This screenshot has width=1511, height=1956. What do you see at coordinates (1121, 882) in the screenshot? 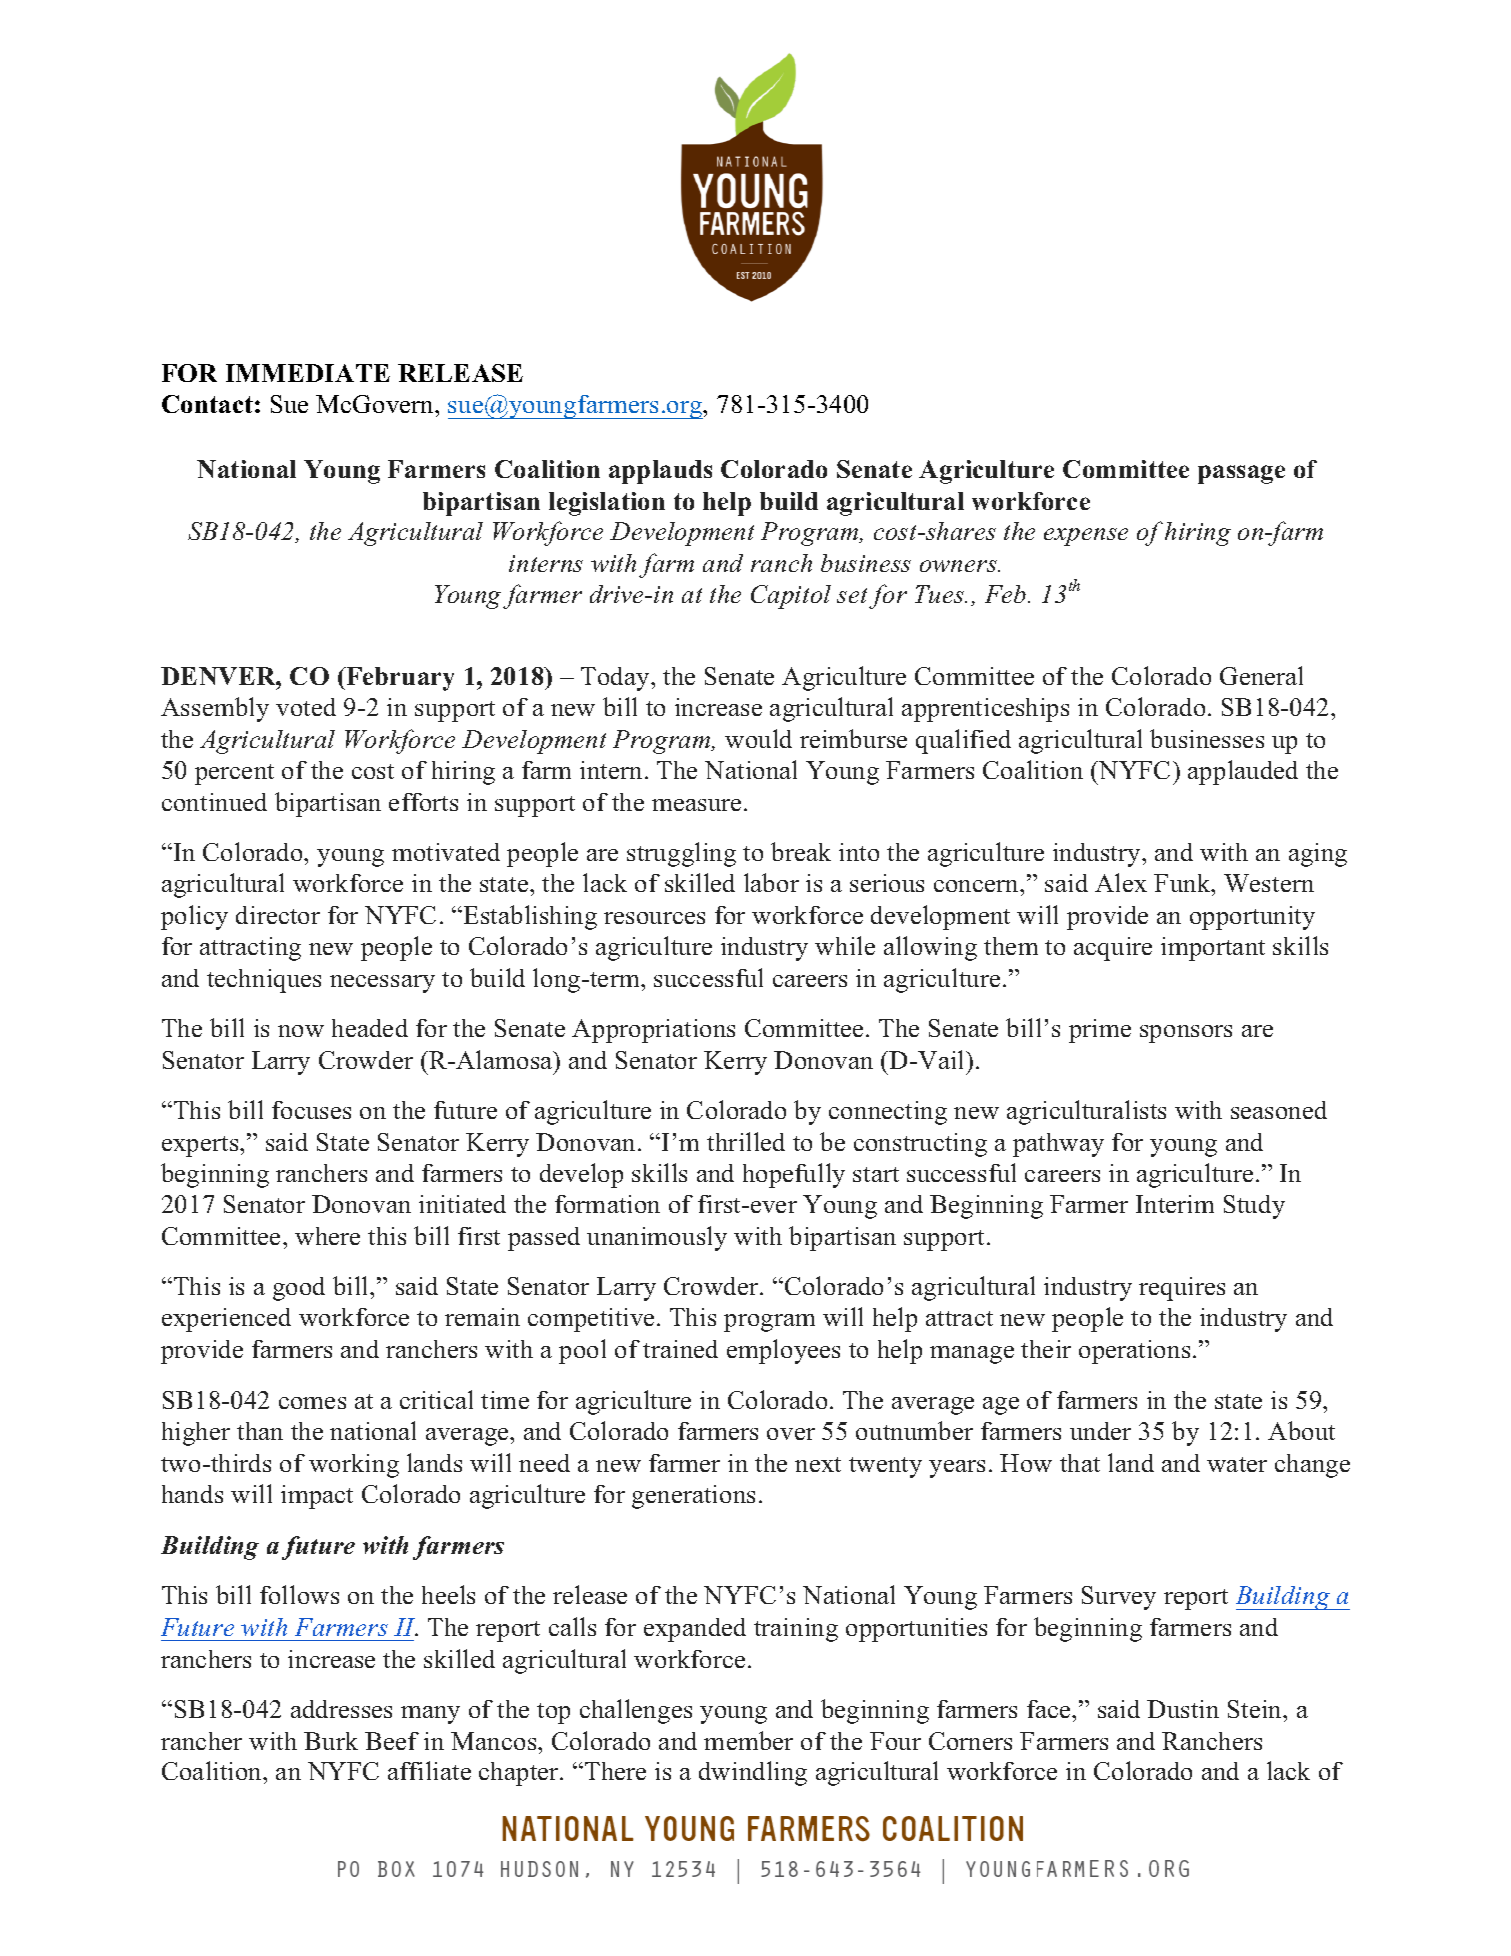
I see `Alex` at bounding box center [1121, 882].
